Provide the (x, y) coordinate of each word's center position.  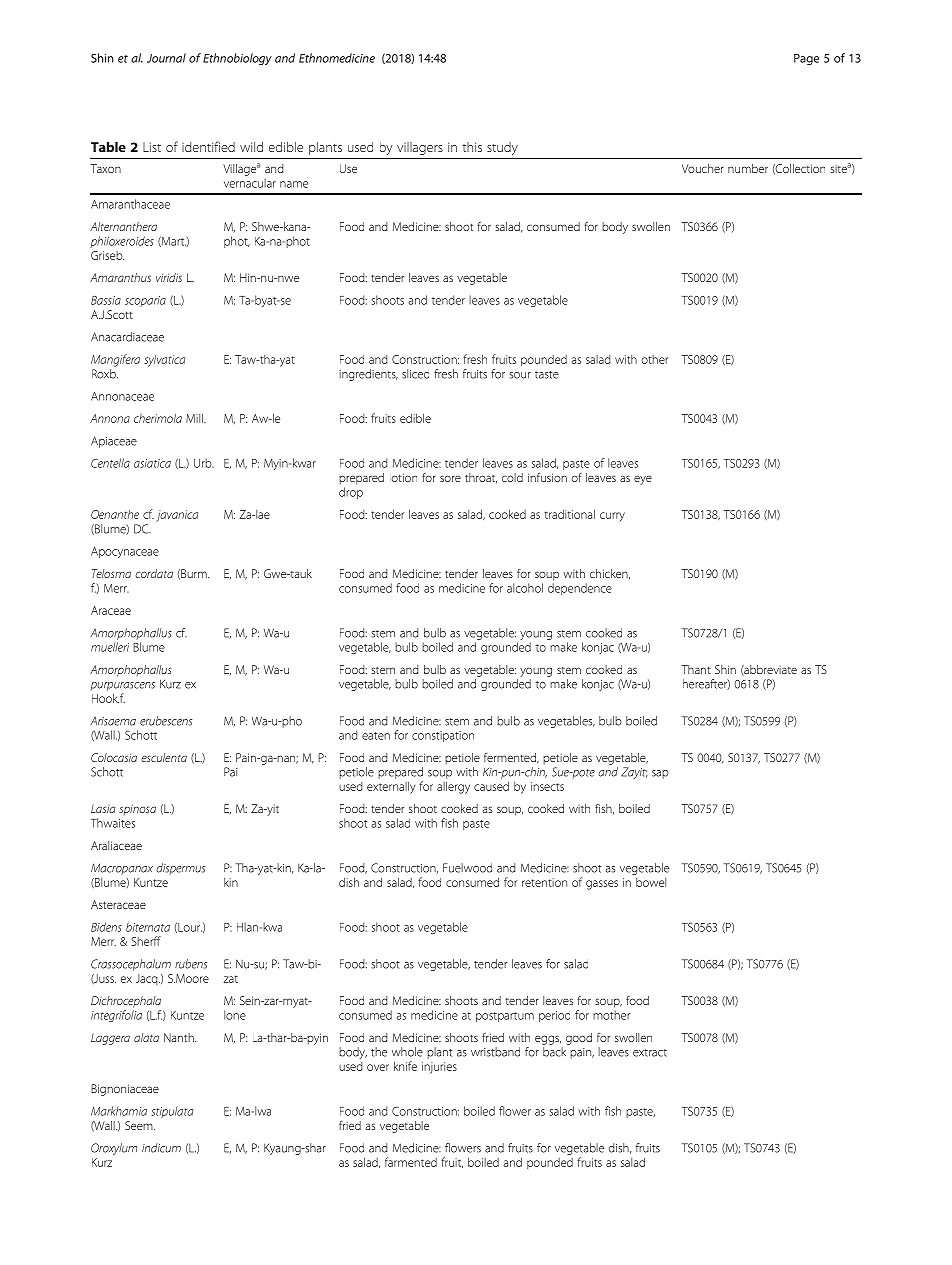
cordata (154, 573)
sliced (415, 374)
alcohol (525, 588)
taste (547, 375)
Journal (166, 58)
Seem (140, 1125)
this (472, 147)
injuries (439, 1068)
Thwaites (113, 823)
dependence (580, 589)
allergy (453, 787)
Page (806, 59)
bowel (651, 882)
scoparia (145, 301)
